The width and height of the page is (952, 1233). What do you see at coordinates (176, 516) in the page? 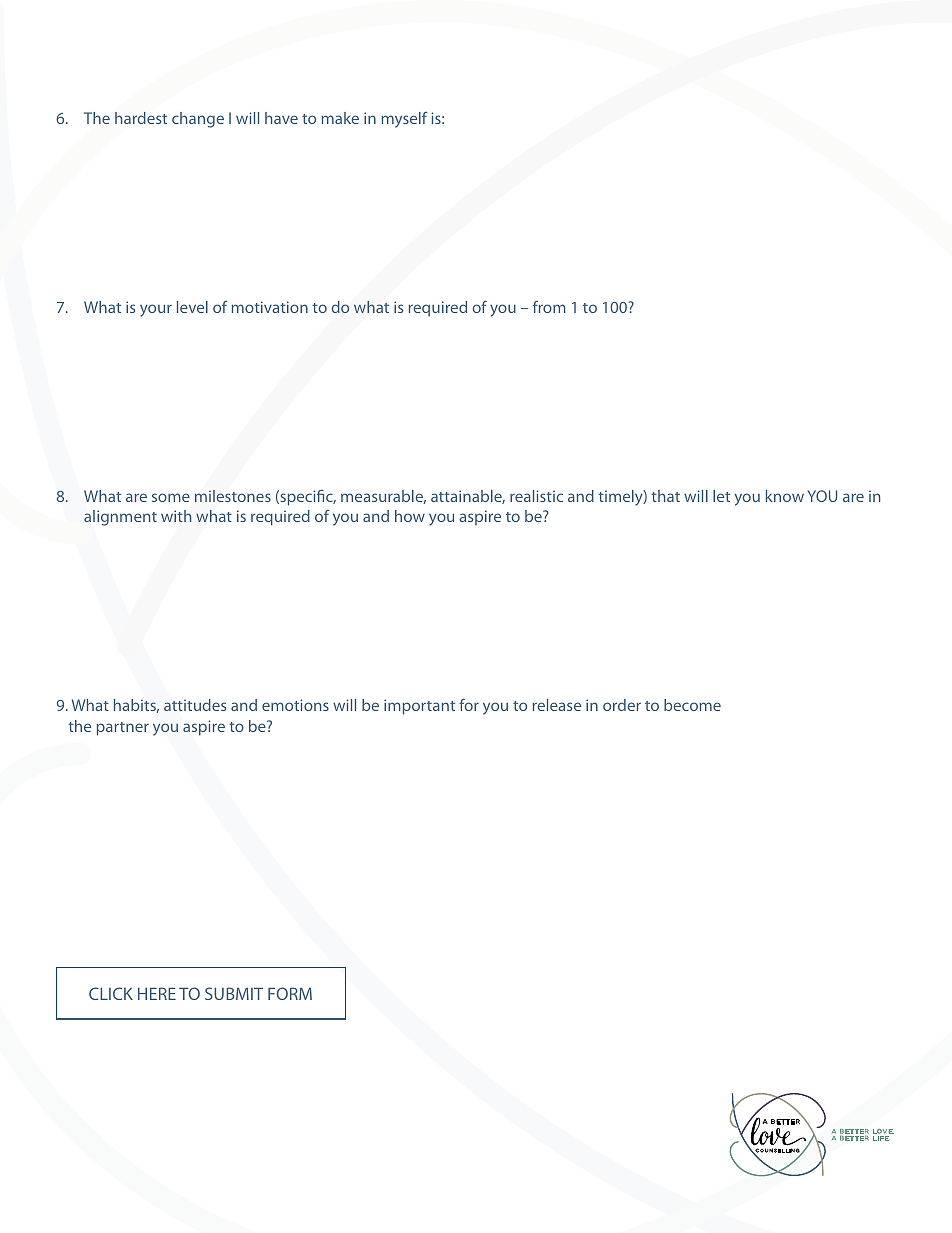
I see `with` at bounding box center [176, 516].
